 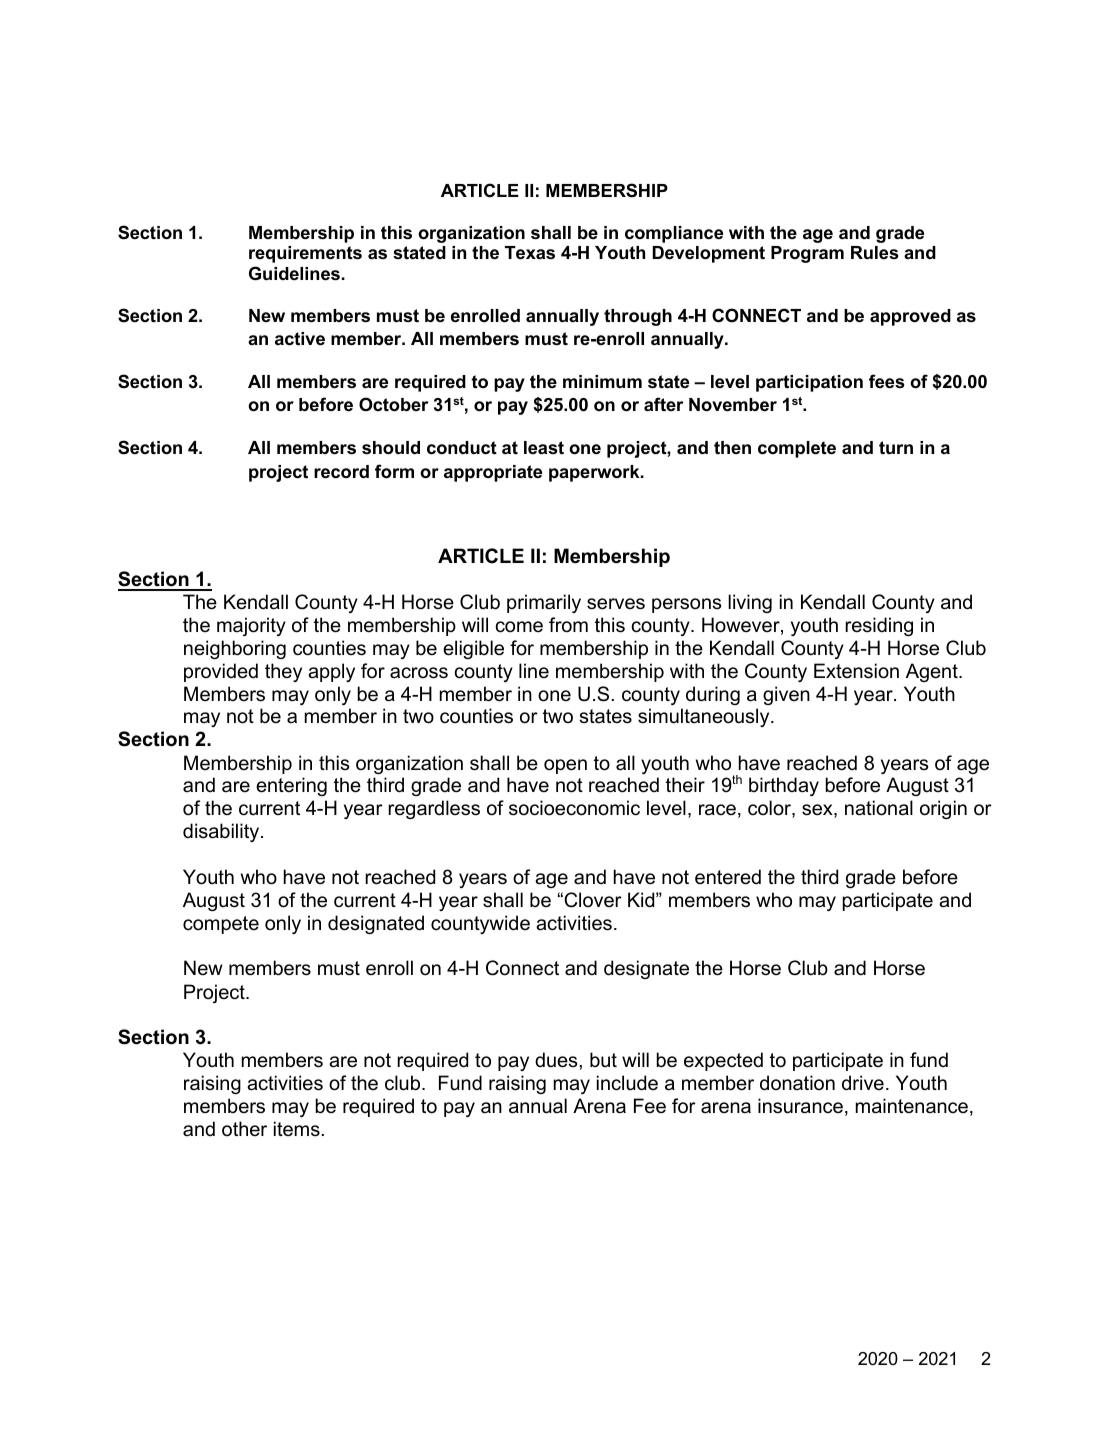 I want to click on include, so click(x=627, y=1083).
